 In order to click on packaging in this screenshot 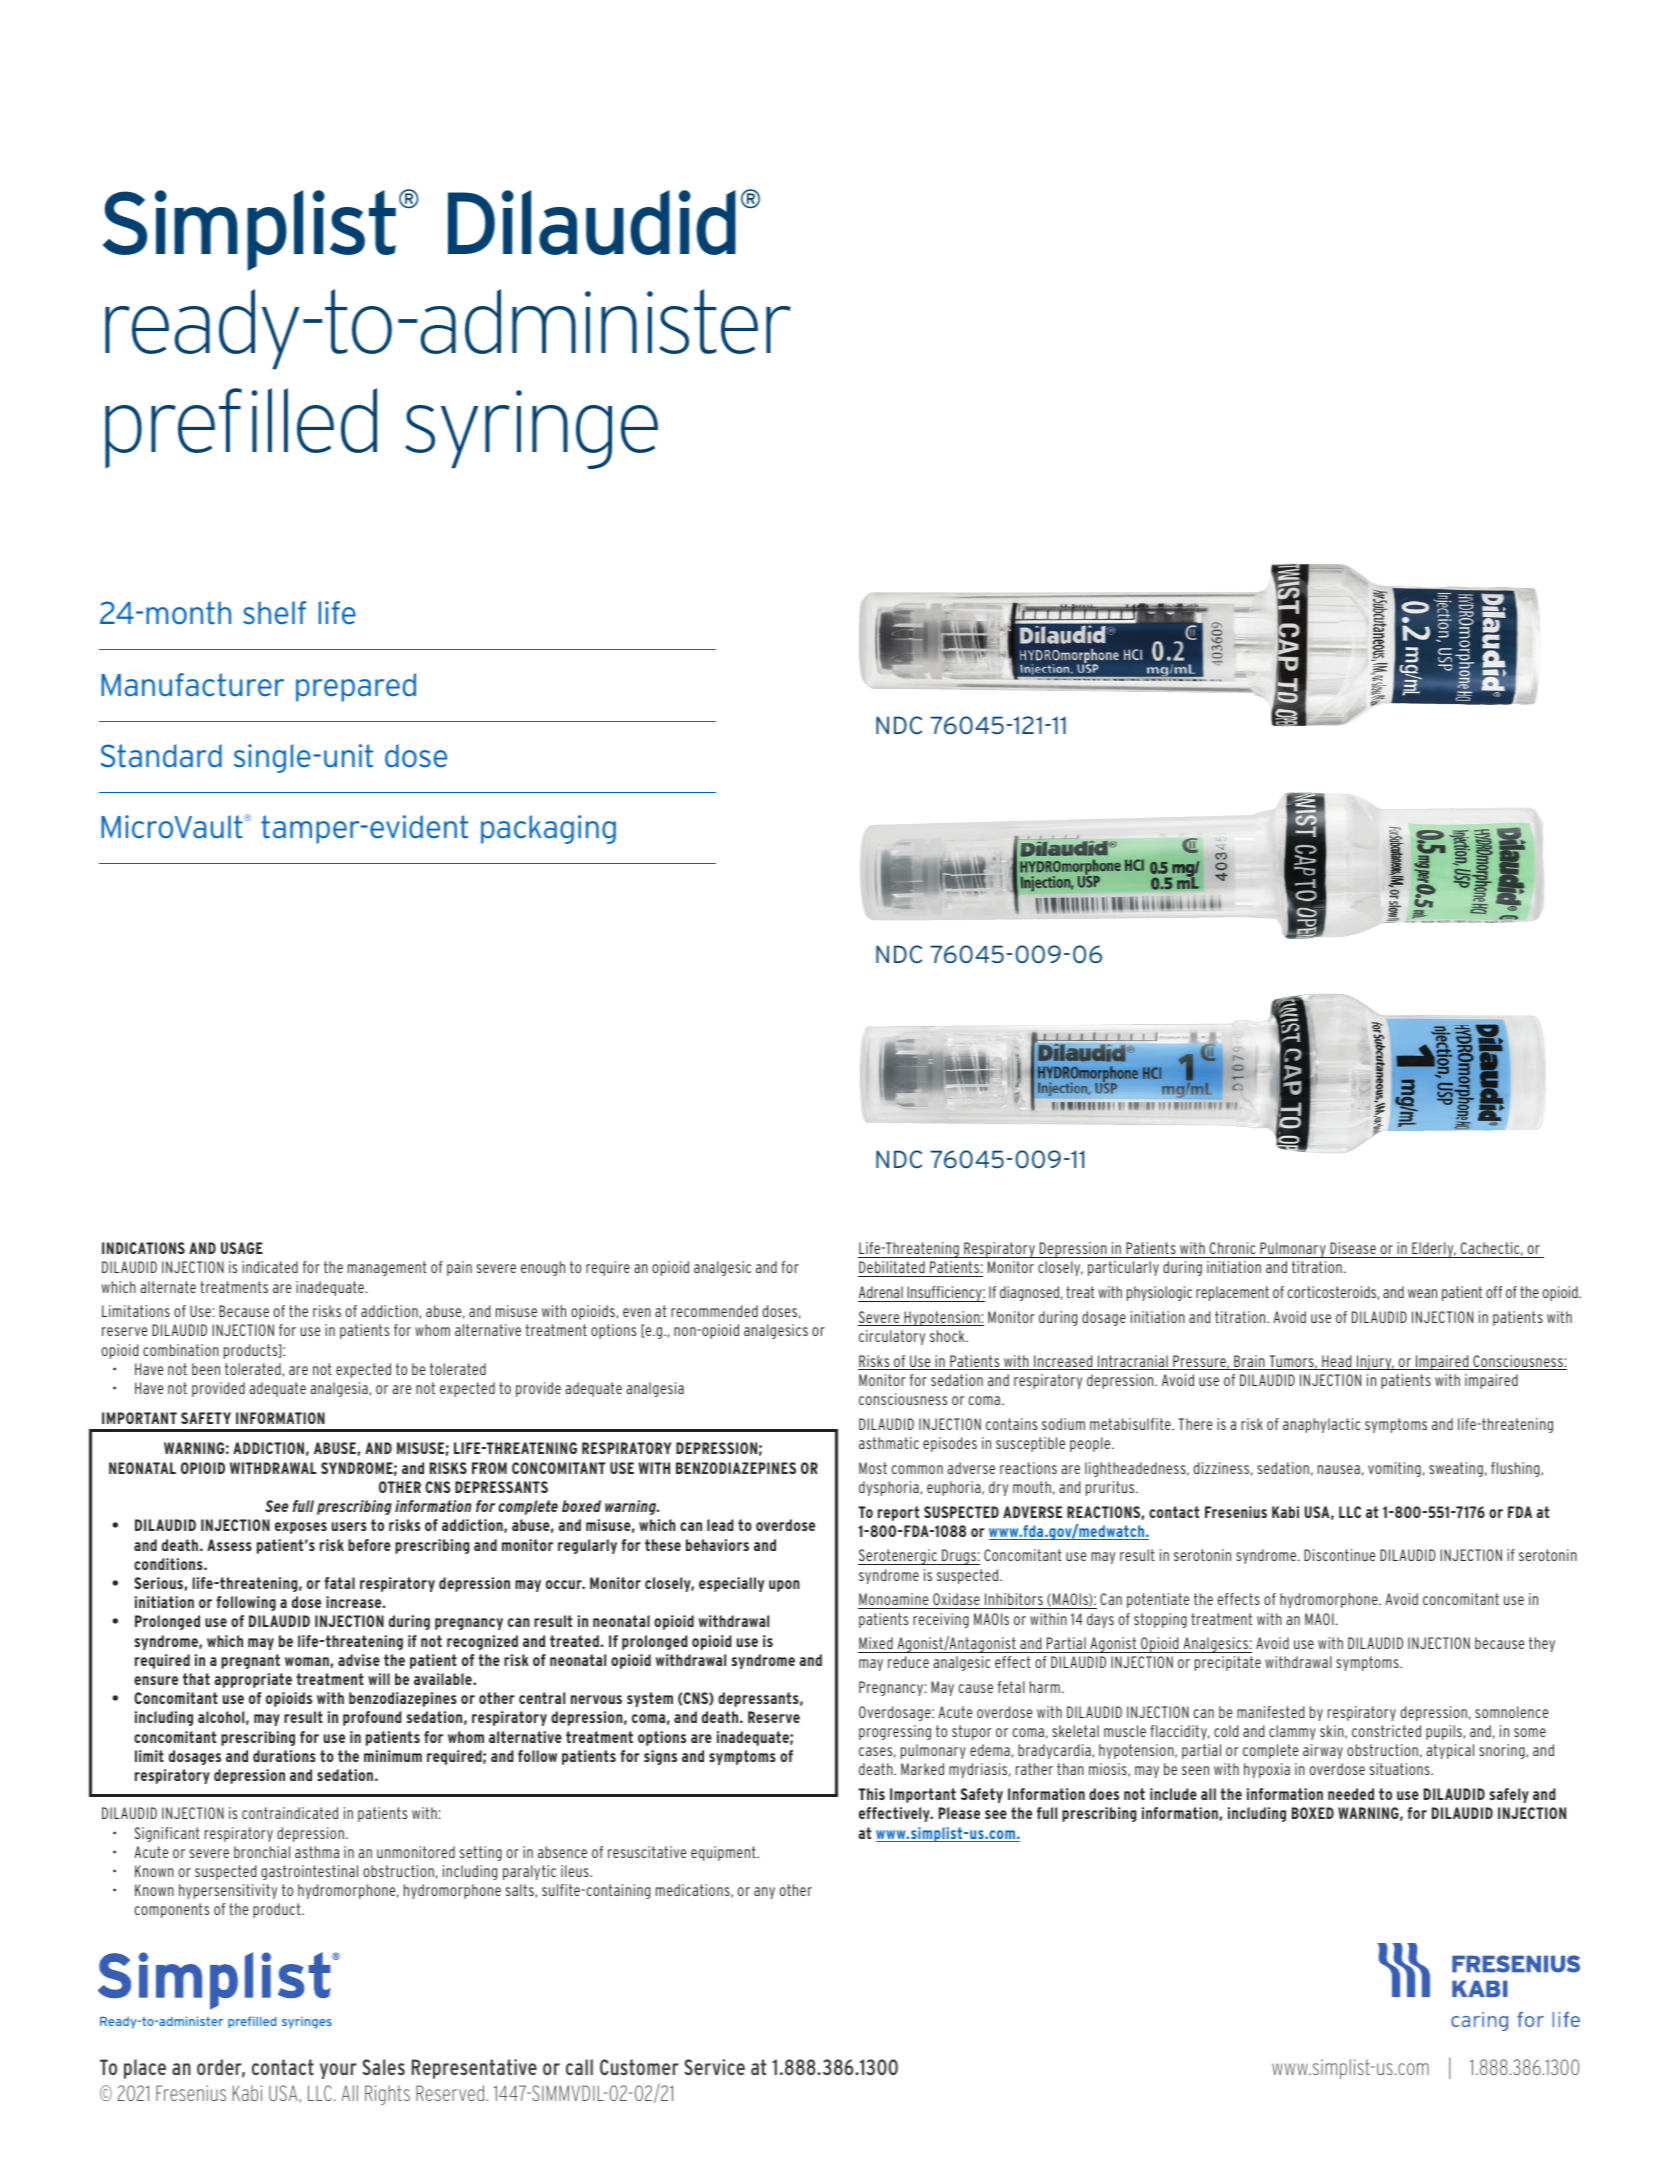, I will do `click(548, 829)`.
